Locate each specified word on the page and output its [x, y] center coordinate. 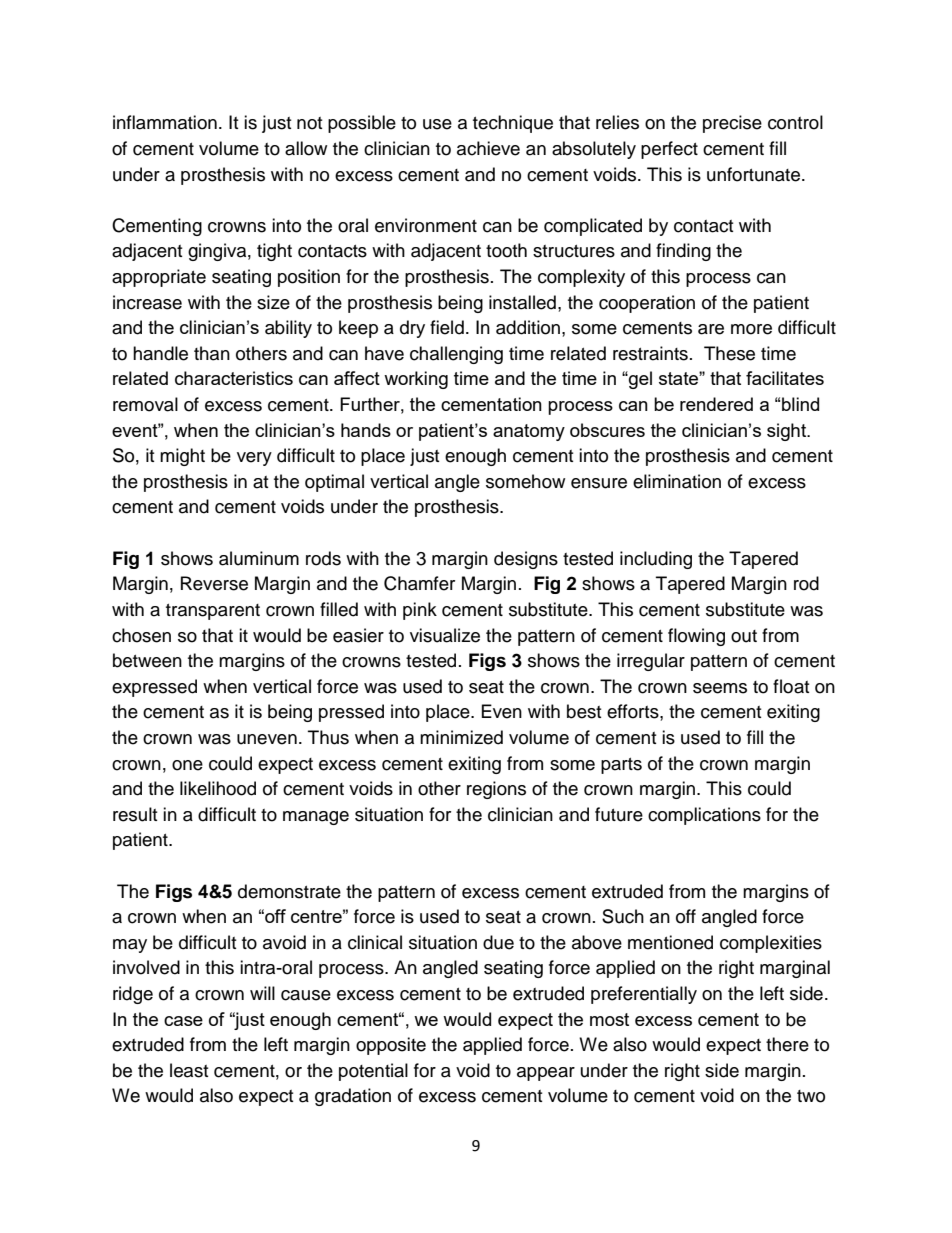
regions [496, 790]
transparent [213, 612]
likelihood [218, 788]
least [189, 1070]
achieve [488, 148]
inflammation [165, 122]
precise [732, 124]
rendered [716, 404]
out [744, 636]
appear [546, 1074]
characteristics [234, 378]
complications [704, 816]
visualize [445, 635]
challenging [456, 355]
